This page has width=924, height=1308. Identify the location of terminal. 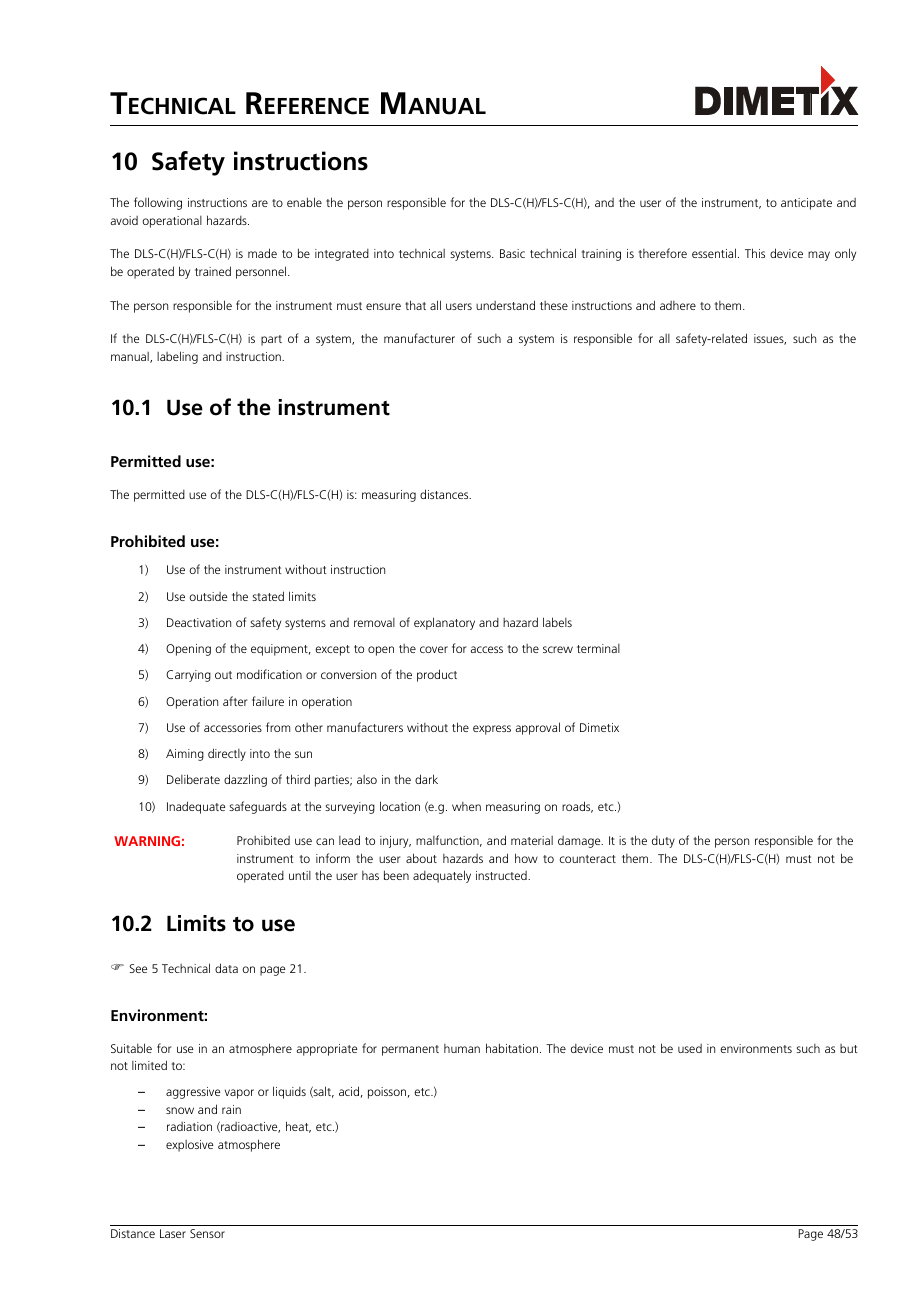
(598, 648).
